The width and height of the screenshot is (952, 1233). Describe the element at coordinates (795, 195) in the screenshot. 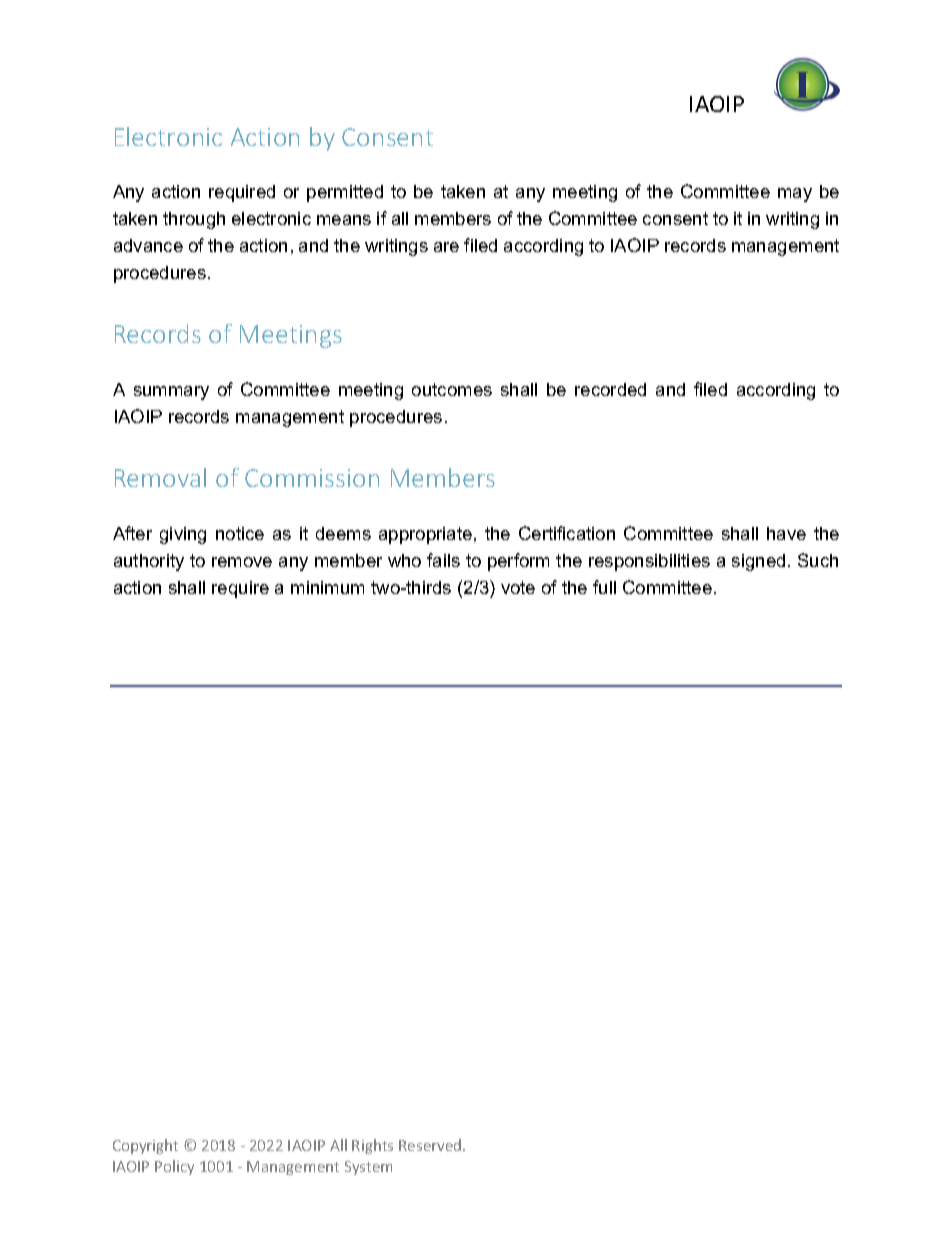

I see `may` at that location.
